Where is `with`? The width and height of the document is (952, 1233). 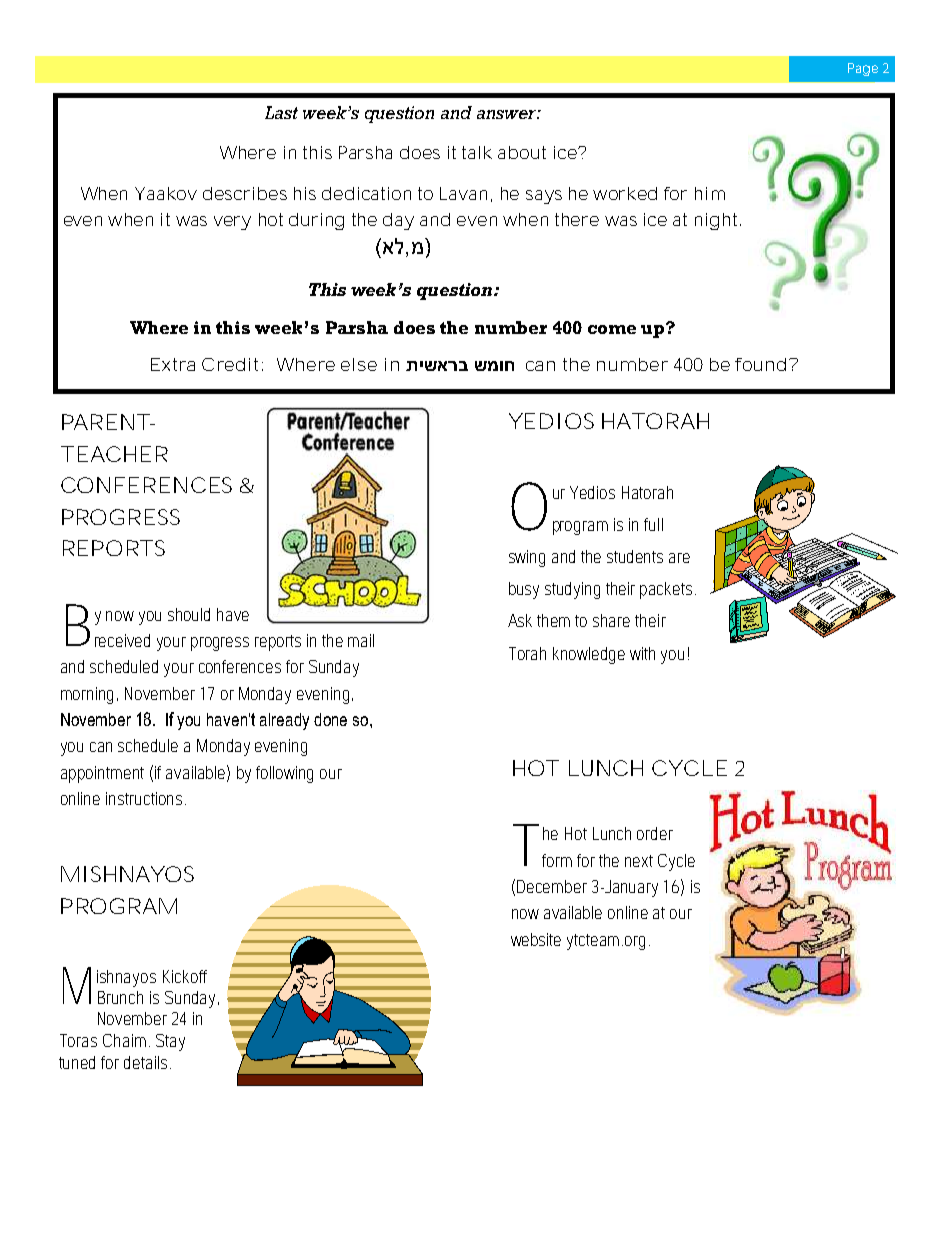 with is located at coordinates (642, 653).
